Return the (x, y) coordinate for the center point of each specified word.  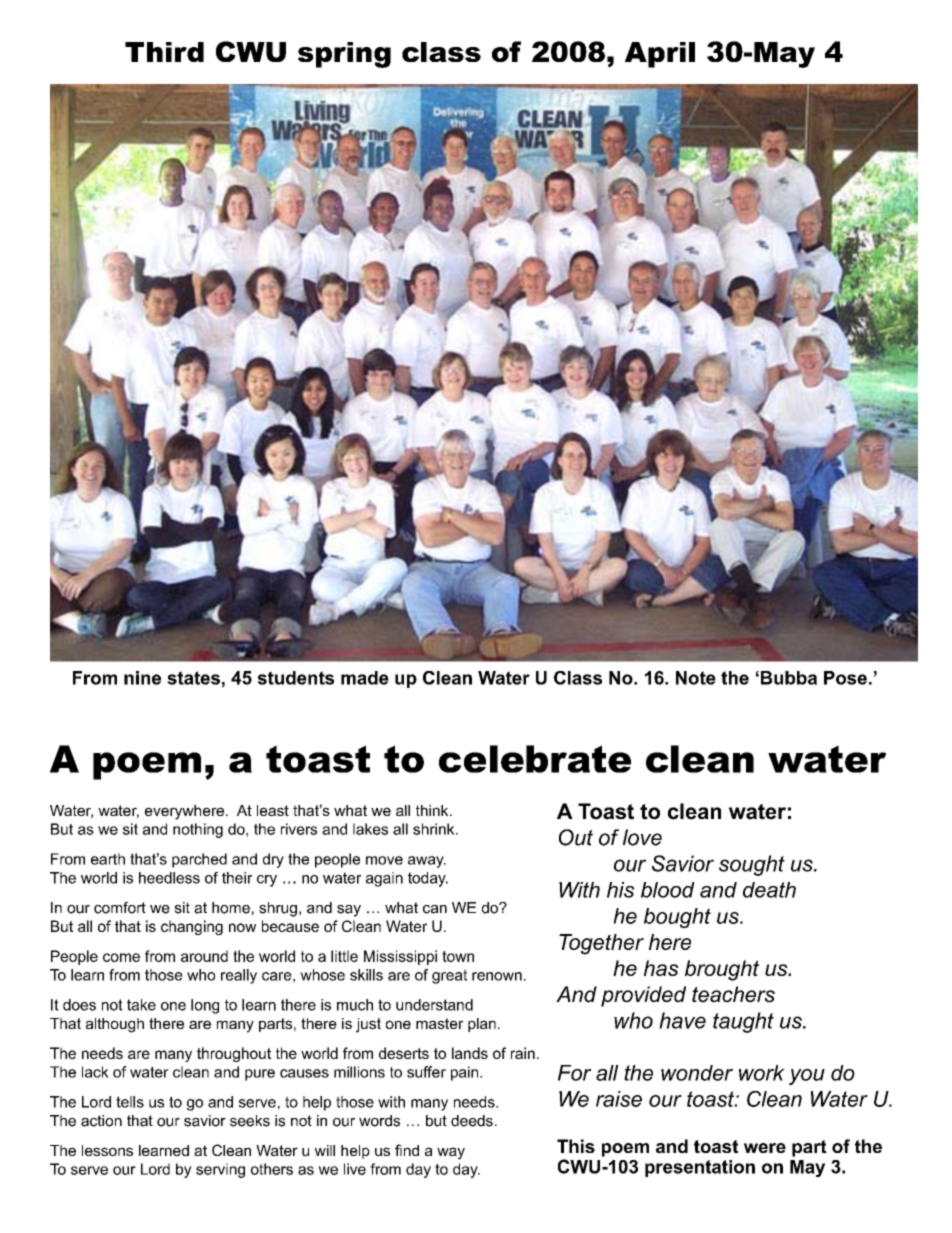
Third (164, 52)
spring (344, 55)
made (365, 678)
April (660, 55)
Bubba (789, 678)
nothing (198, 830)
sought (752, 865)
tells (130, 1102)
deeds (472, 1121)
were (765, 1148)
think (433, 810)
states (193, 678)
